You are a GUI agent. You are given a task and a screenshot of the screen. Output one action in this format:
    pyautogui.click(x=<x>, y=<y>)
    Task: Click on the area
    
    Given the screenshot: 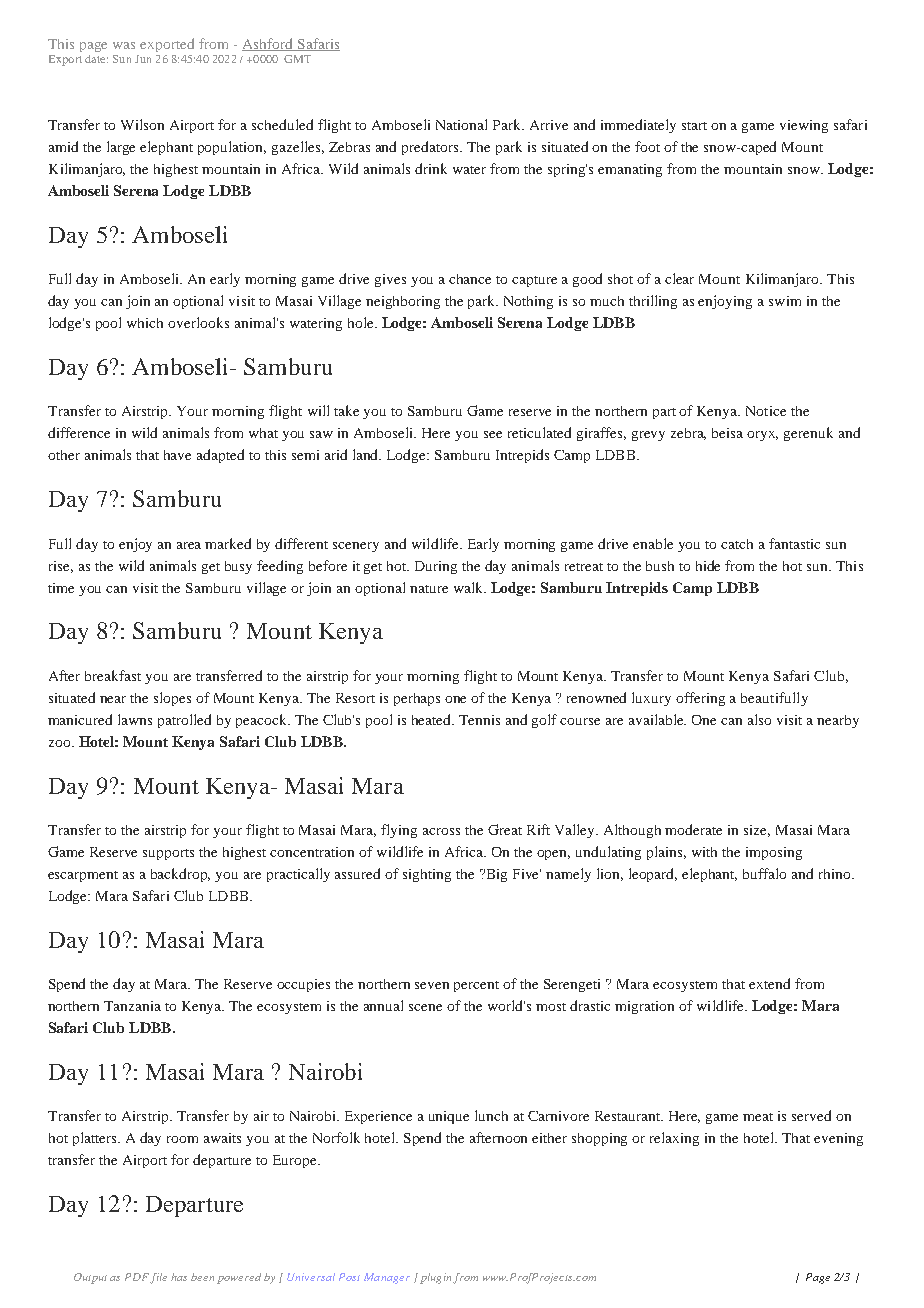 What is the action you would take?
    pyautogui.click(x=189, y=545)
